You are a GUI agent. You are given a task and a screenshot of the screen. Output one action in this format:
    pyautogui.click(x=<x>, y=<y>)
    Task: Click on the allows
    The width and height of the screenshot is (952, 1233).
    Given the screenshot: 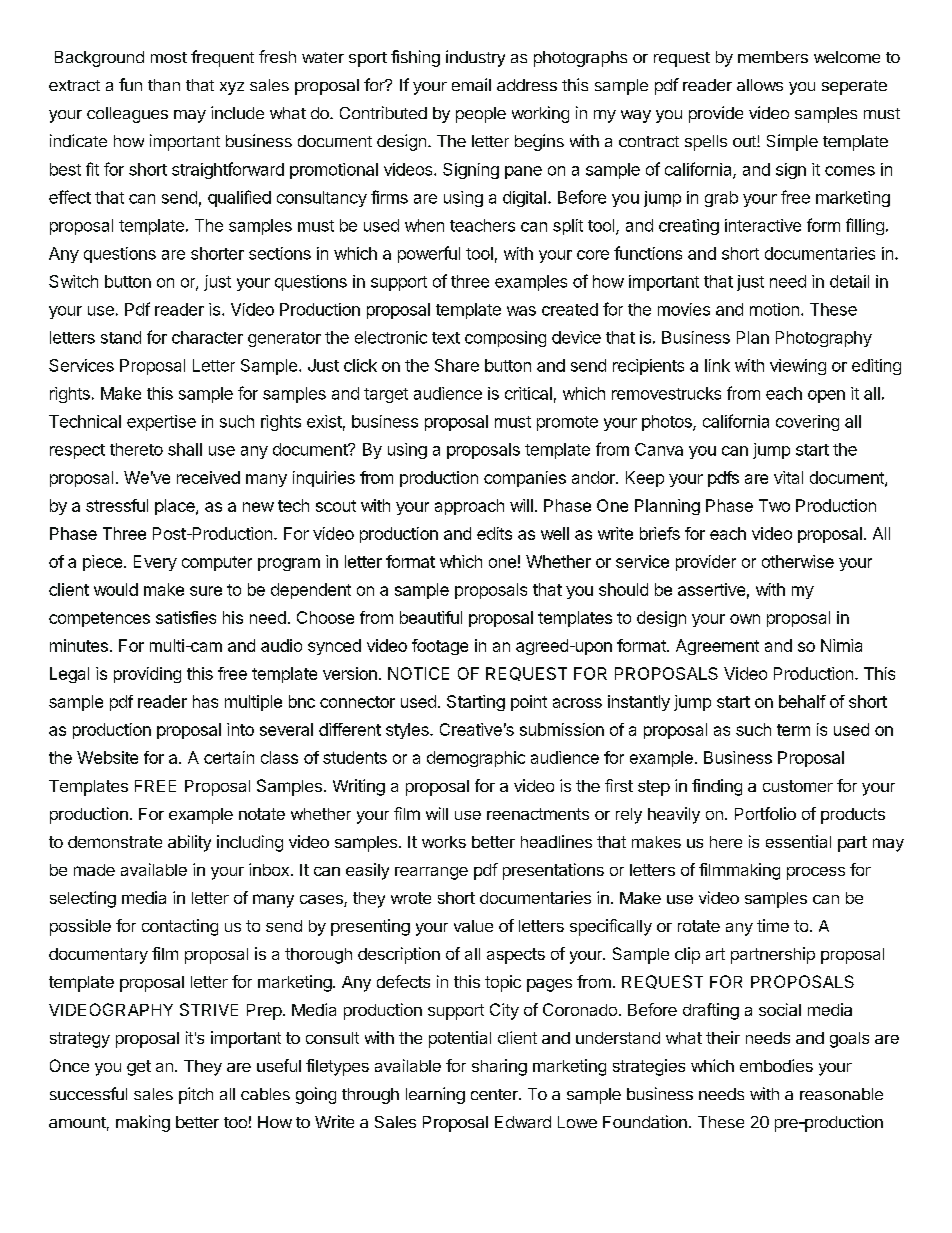 What is the action you would take?
    pyautogui.click(x=760, y=85)
